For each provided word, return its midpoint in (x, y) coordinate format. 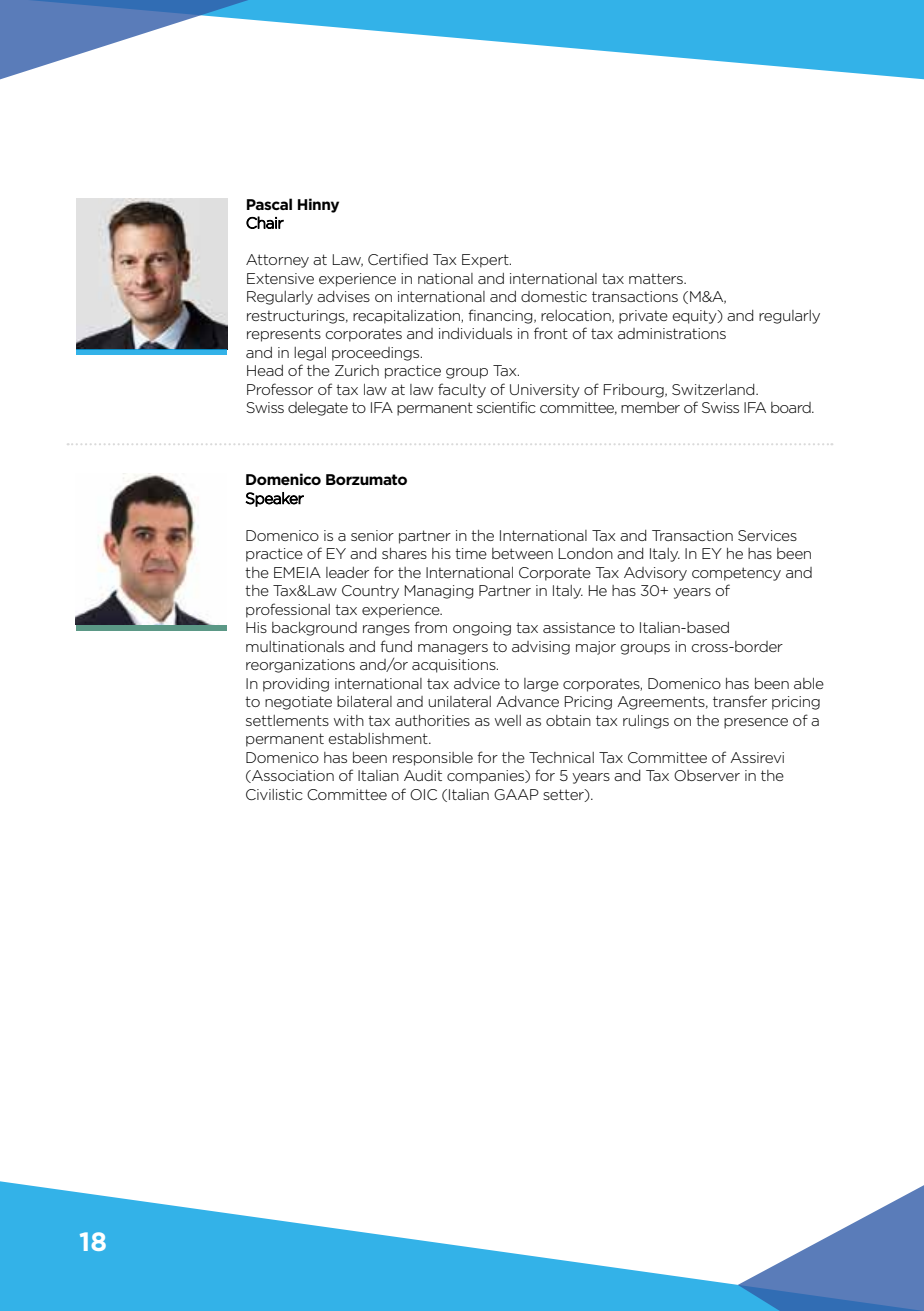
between (522, 553)
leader (347, 572)
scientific (506, 407)
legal (310, 354)
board (792, 407)
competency (736, 574)
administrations (672, 333)
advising (541, 648)
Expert (486, 261)
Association (292, 776)
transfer (740, 701)
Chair (265, 222)
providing (296, 685)
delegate (318, 409)
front (551, 333)
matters (657, 278)
